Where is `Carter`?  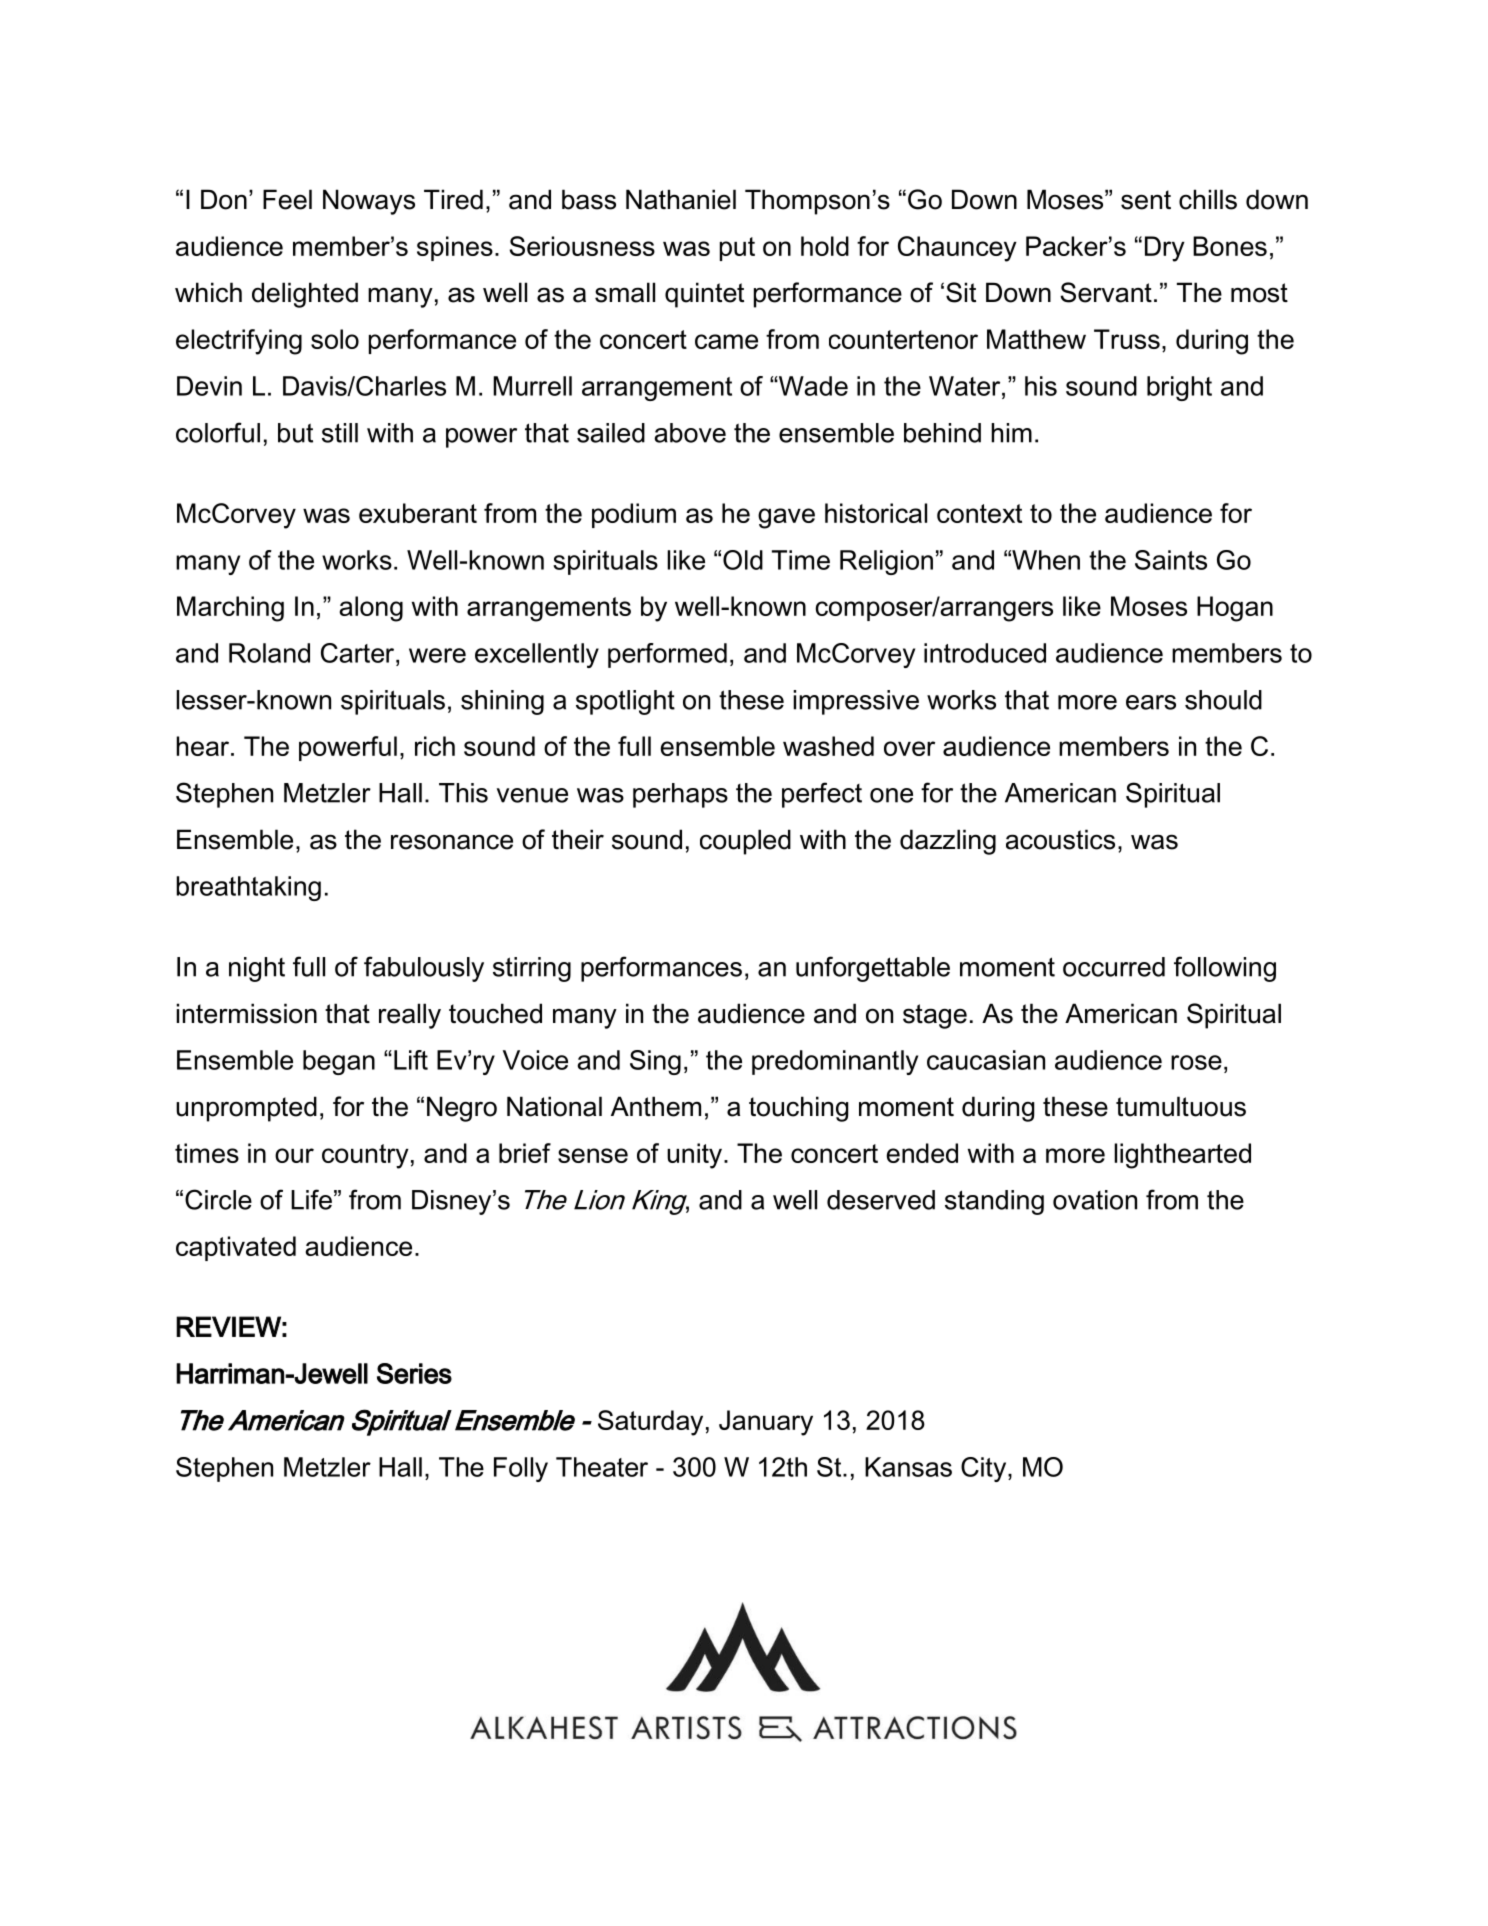 Carter is located at coordinates (359, 653).
